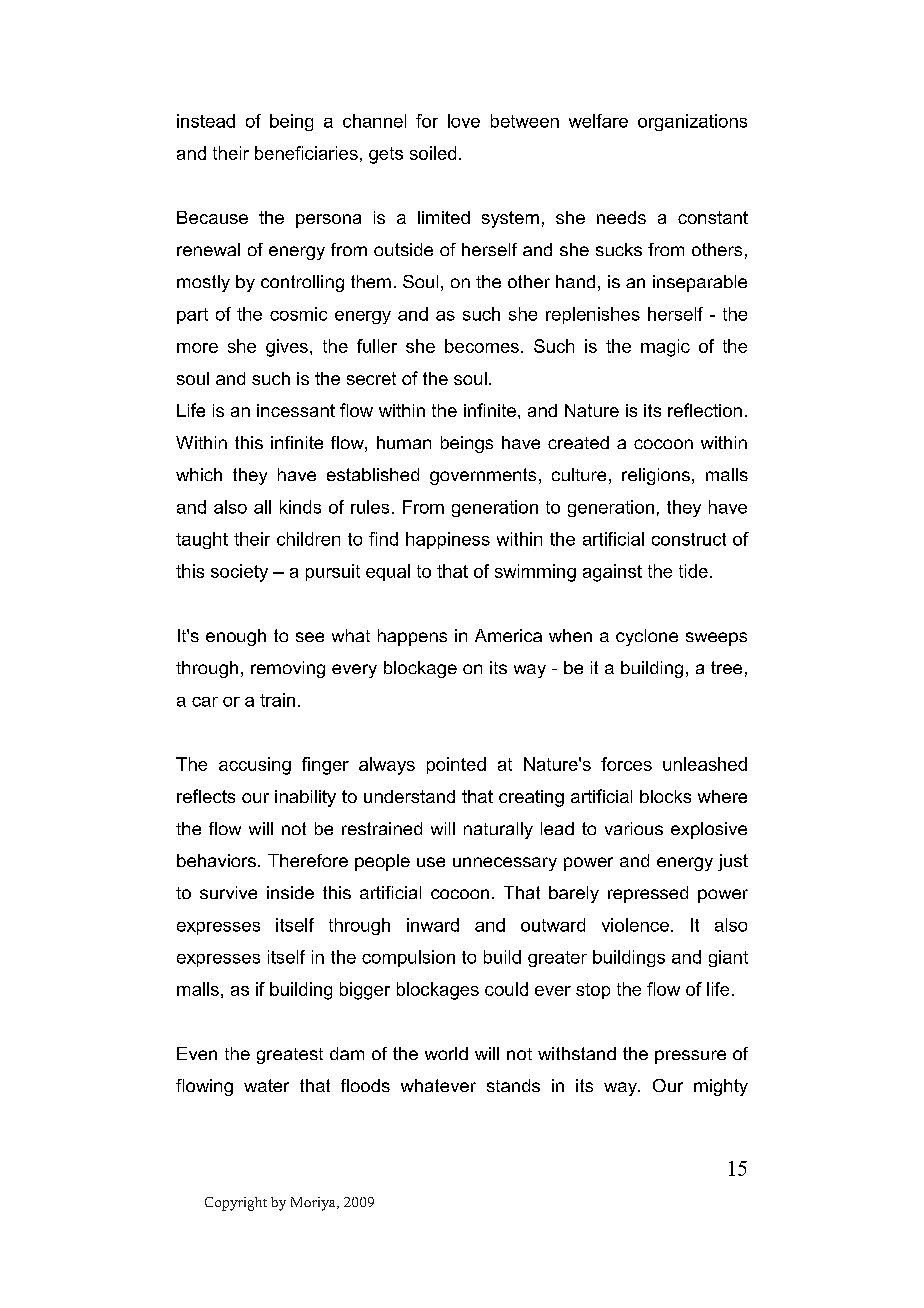 The height and width of the screenshot is (1308, 924). Describe the element at coordinates (433, 153) in the screenshot. I see `soiled` at that location.
